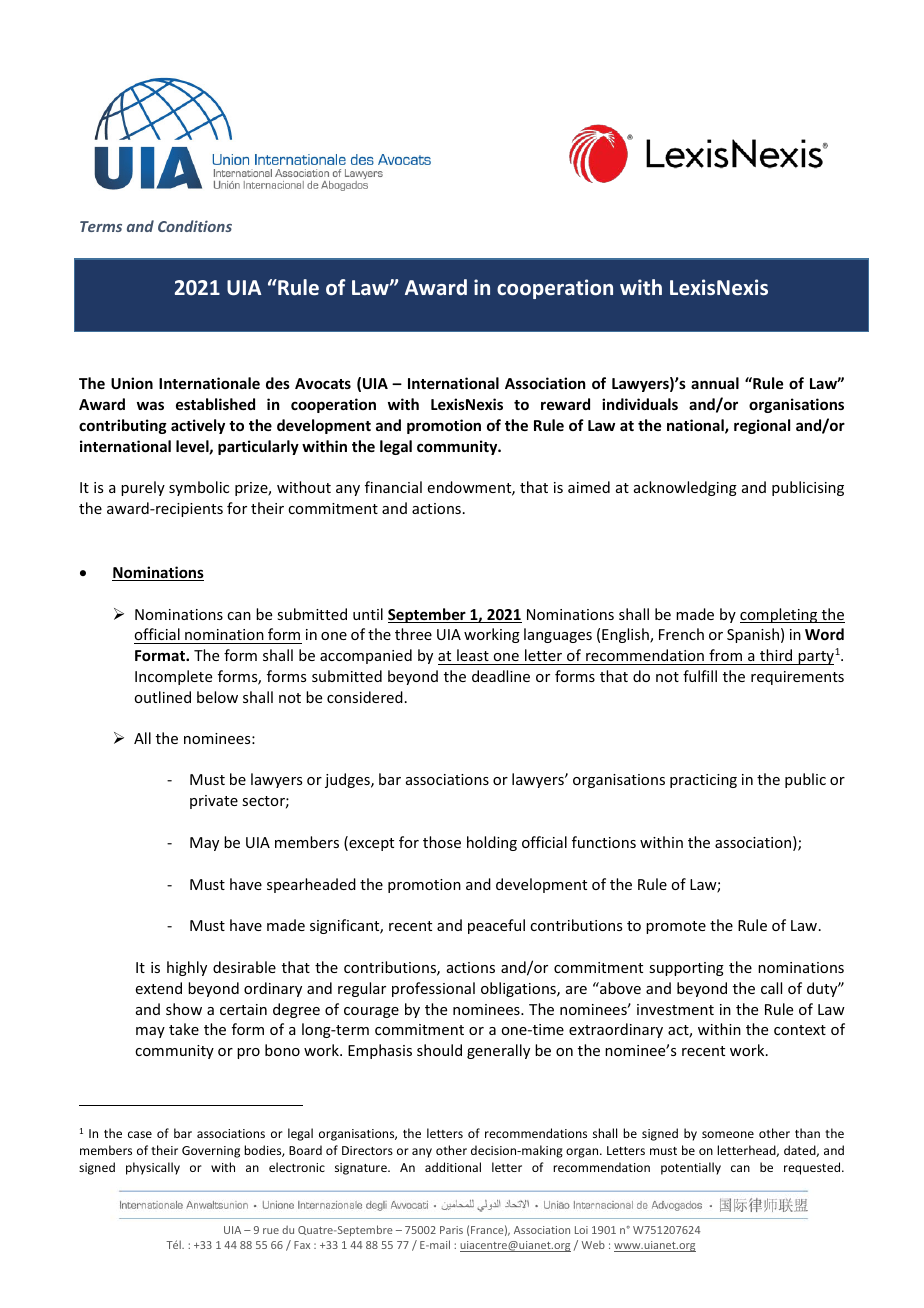  Describe the element at coordinates (780, 615) in the screenshot. I see `completing` at that location.
